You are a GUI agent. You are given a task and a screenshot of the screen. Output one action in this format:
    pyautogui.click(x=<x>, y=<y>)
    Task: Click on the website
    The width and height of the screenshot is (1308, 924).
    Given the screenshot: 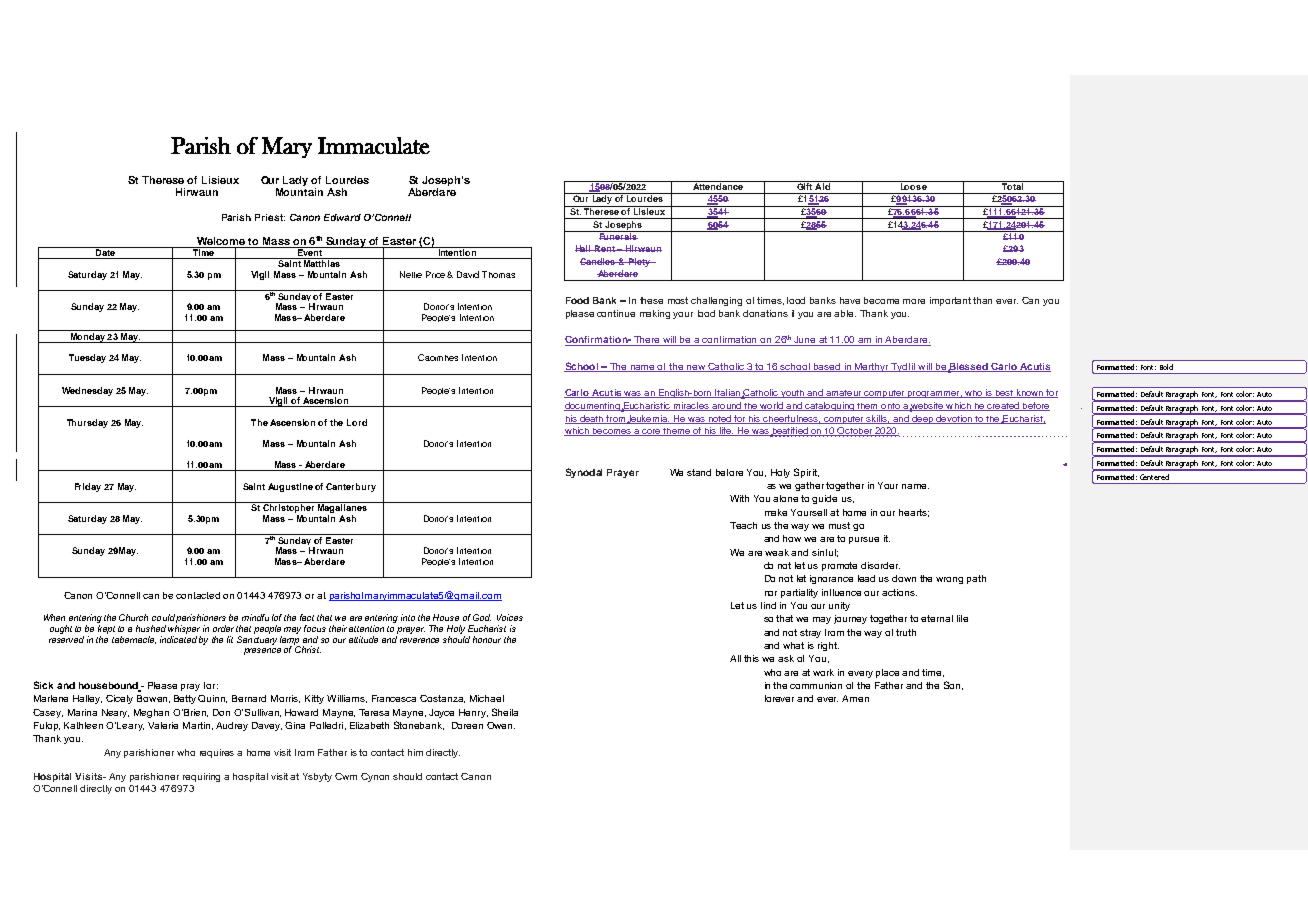 What is the action you would take?
    pyautogui.click(x=927, y=407)
